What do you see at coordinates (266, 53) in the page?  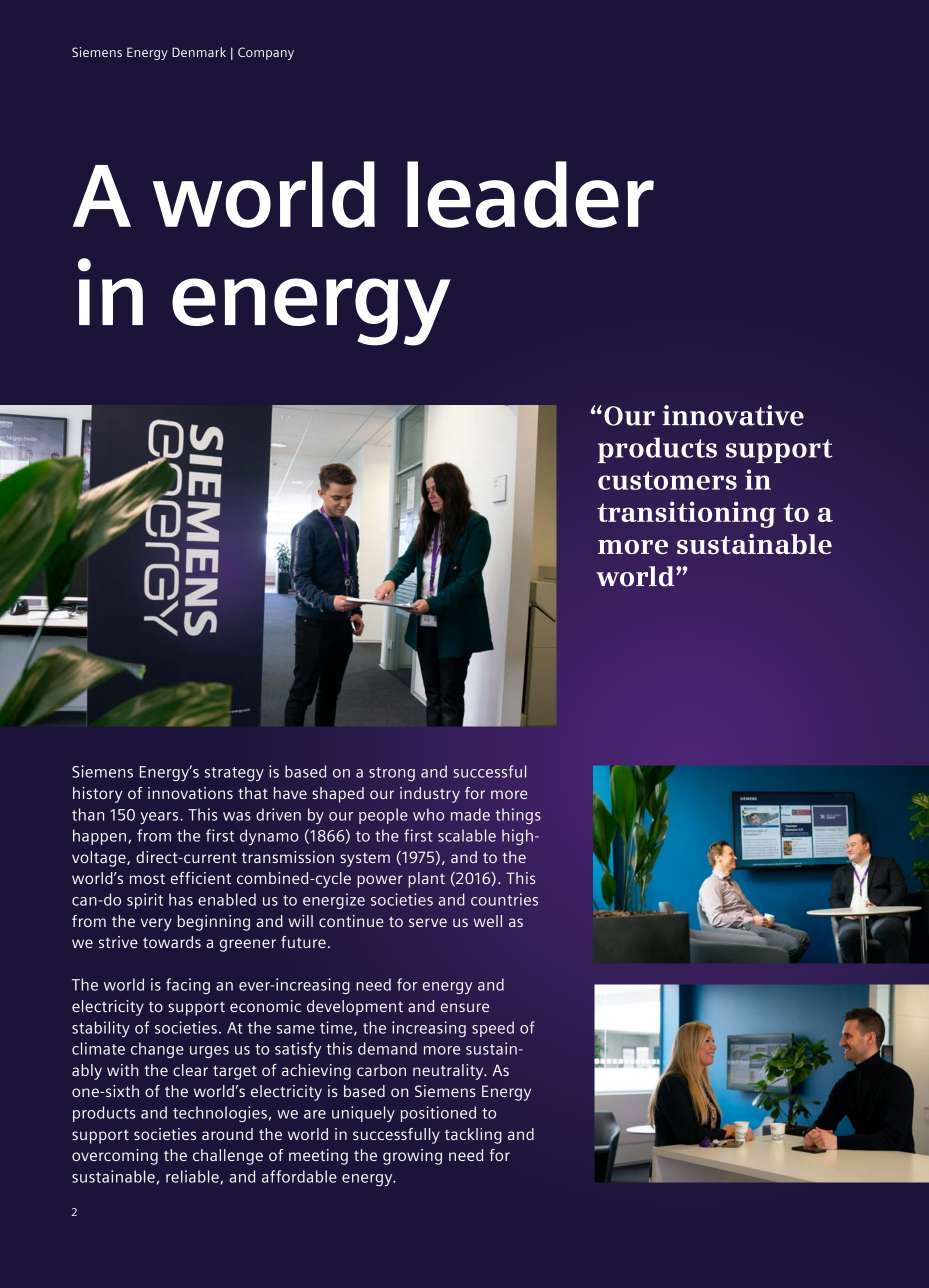 I see `Company` at bounding box center [266, 53].
